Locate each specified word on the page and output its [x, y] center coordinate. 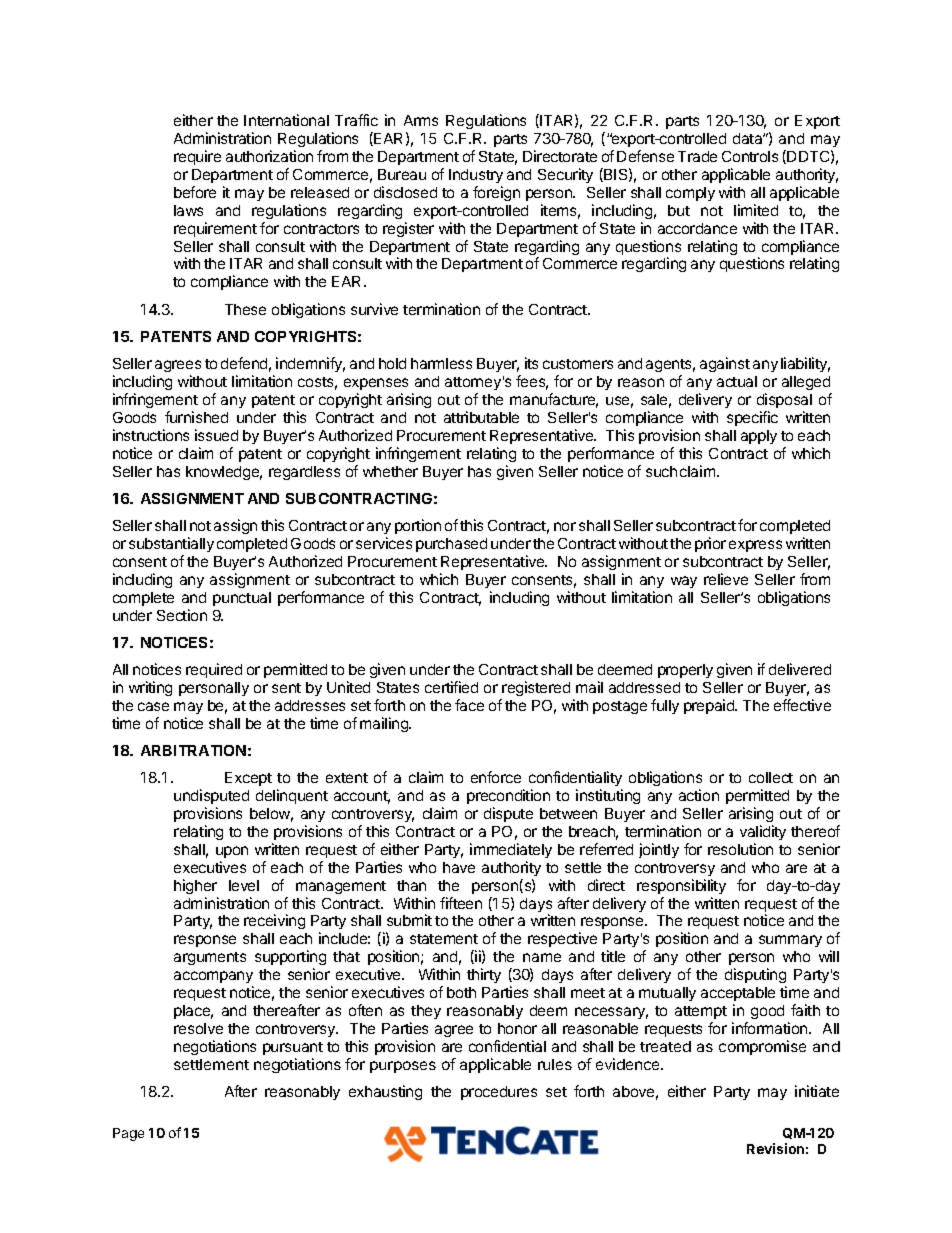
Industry [476, 176]
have [459, 867]
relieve [726, 579]
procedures [499, 1093]
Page [128, 1134]
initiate [817, 1091]
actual [737, 381]
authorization [269, 156]
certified [451, 687]
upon [232, 852]
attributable [481, 417]
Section [182, 615]
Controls [750, 156]
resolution [740, 849]
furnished [196, 417]
